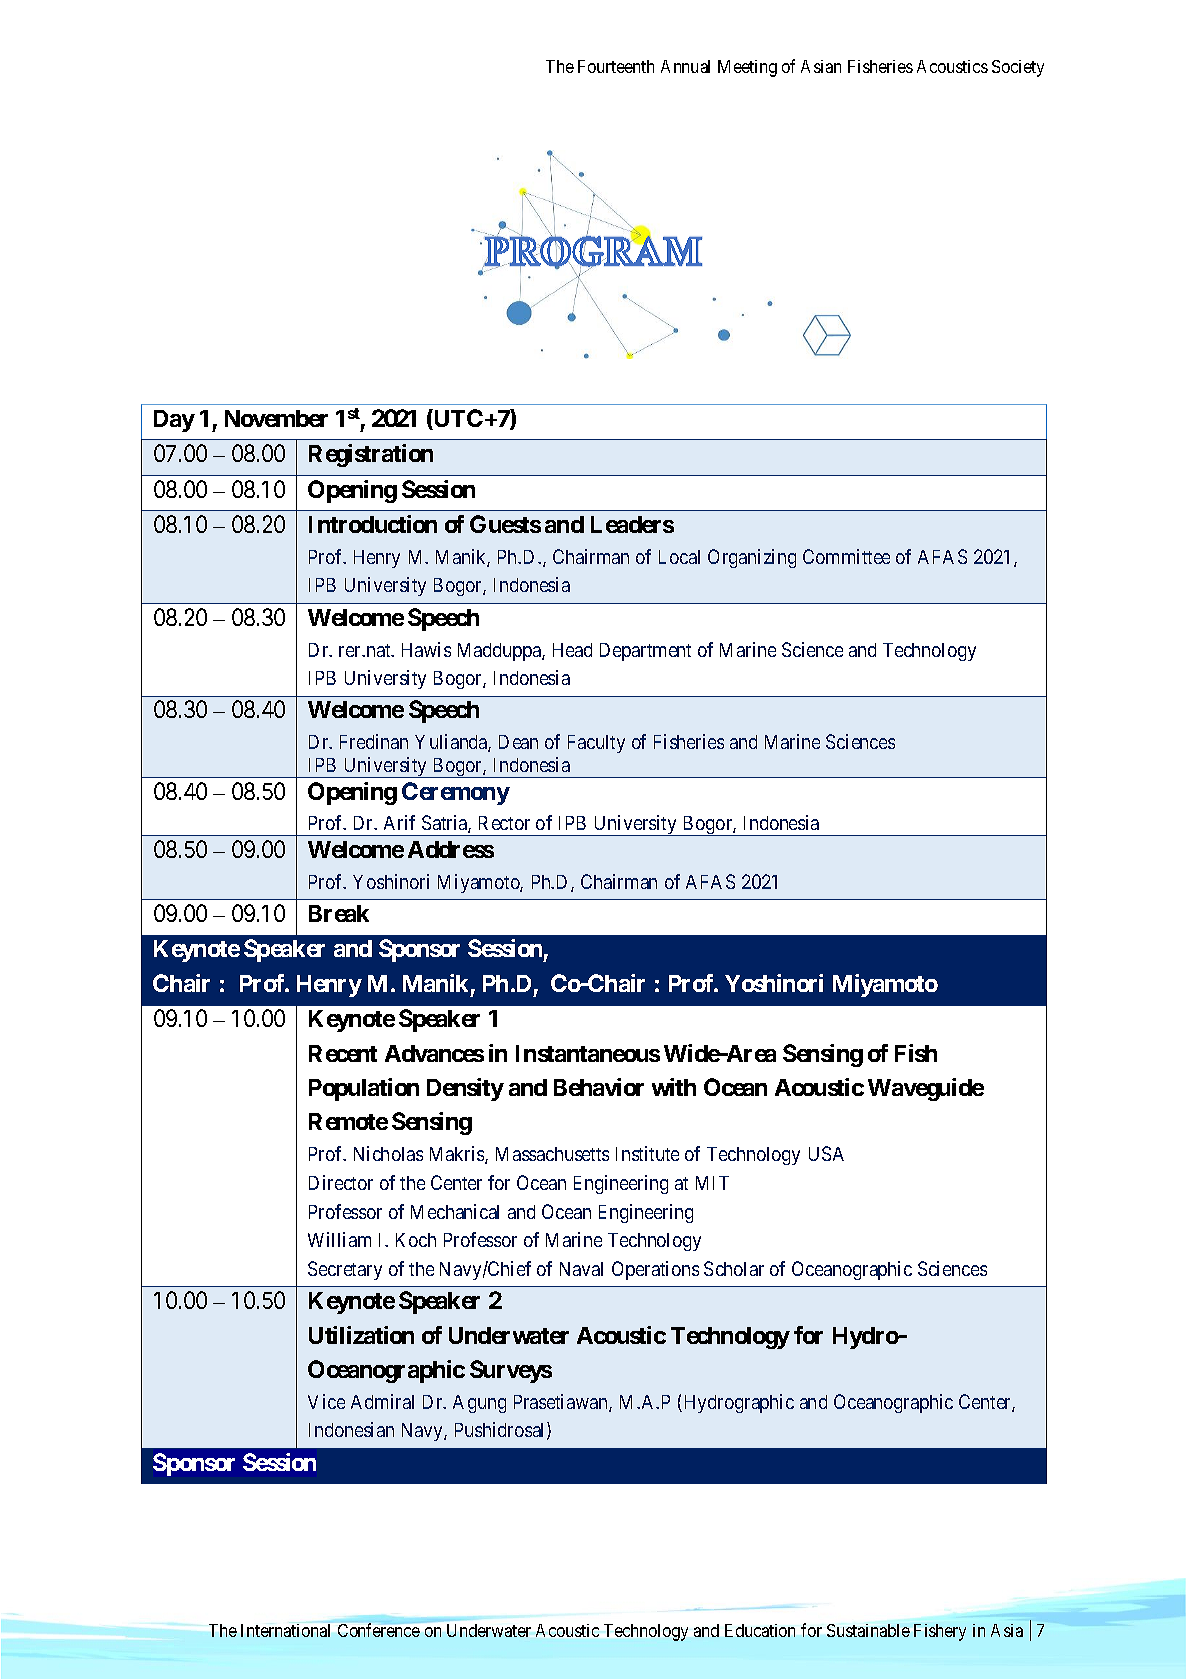 The height and width of the image is (1679, 1187). What do you see at coordinates (1018, 68) in the image?
I see `Society` at bounding box center [1018, 68].
